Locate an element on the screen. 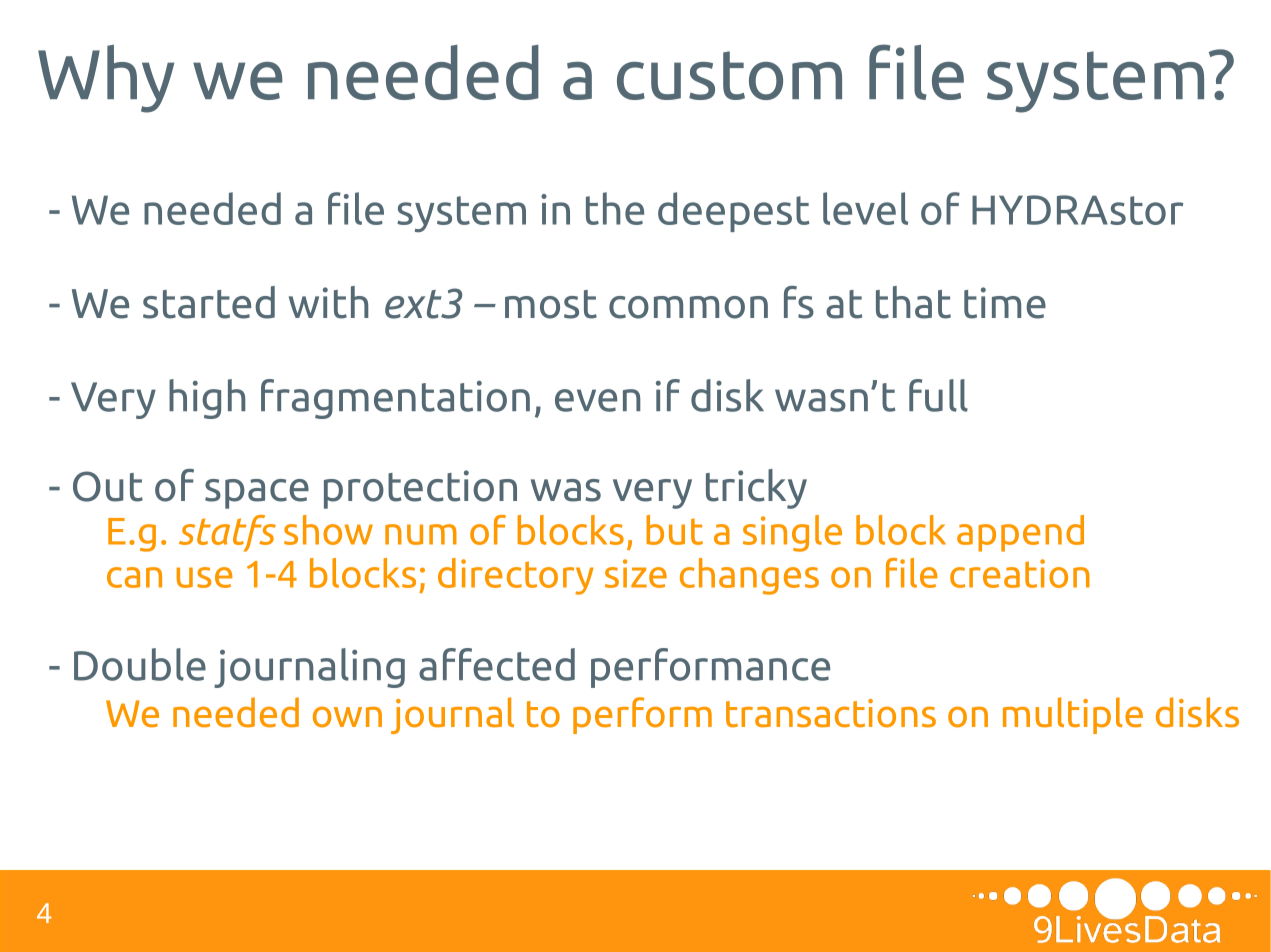  Double is located at coordinates (140, 664).
